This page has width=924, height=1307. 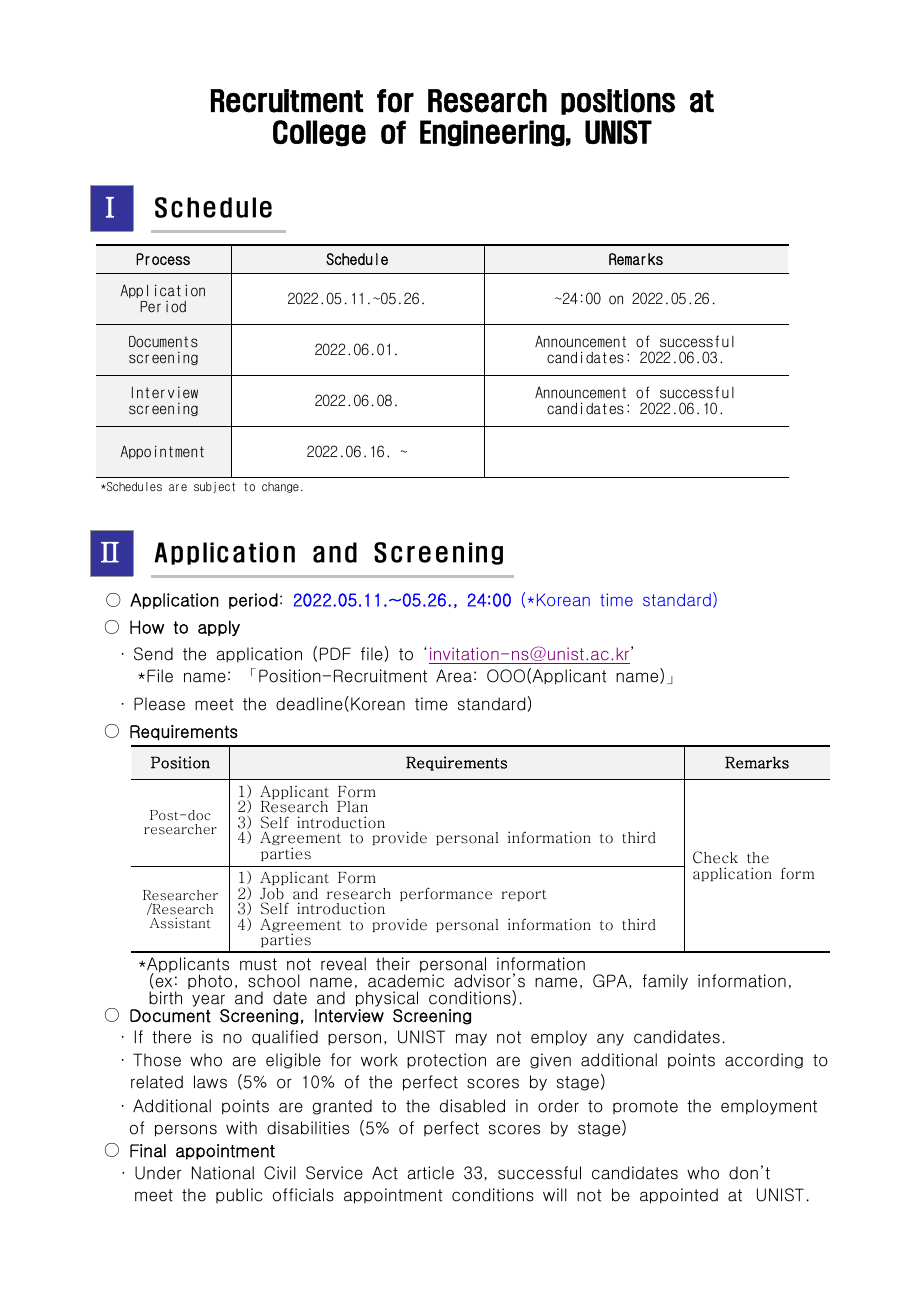 I want to click on Job, so click(x=272, y=894).
